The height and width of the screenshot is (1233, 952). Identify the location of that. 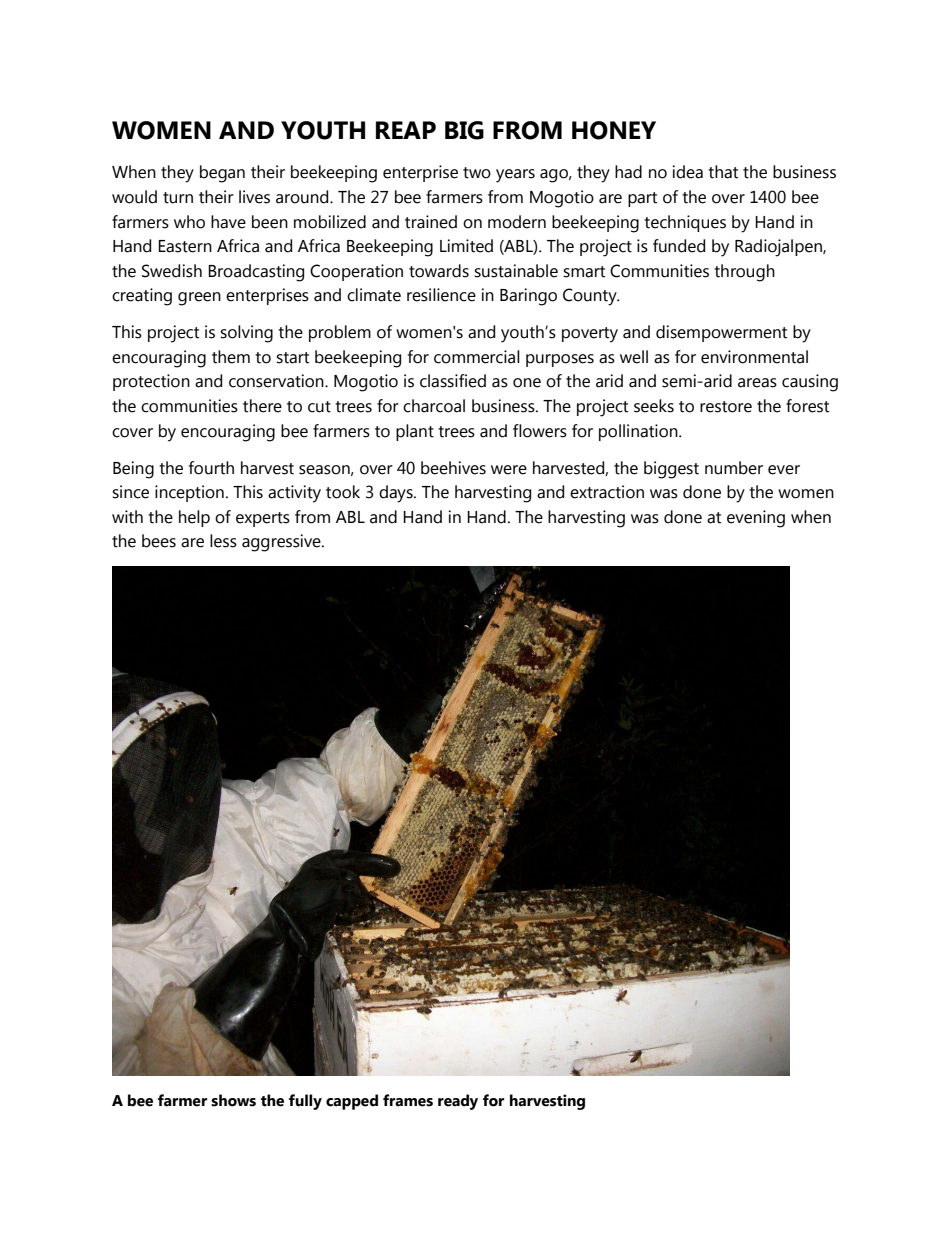
(723, 172).
